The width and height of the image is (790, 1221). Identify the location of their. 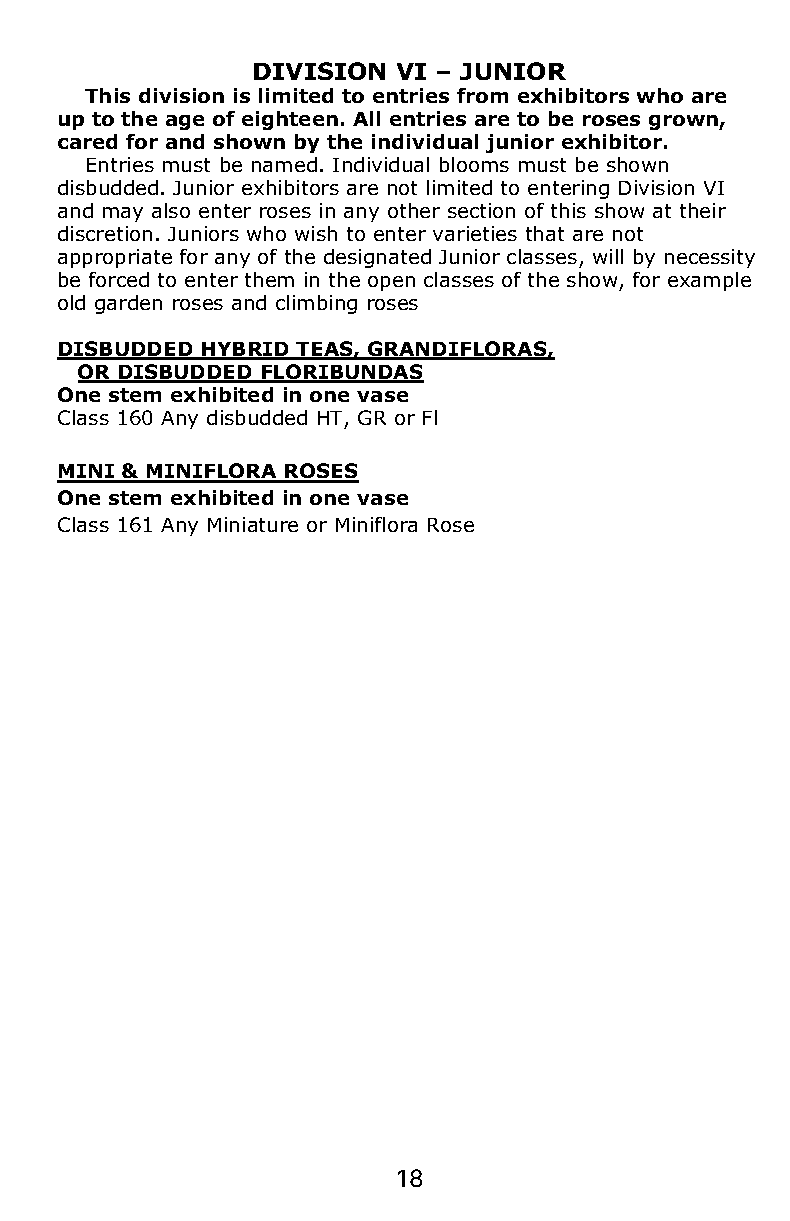
(703, 210).
